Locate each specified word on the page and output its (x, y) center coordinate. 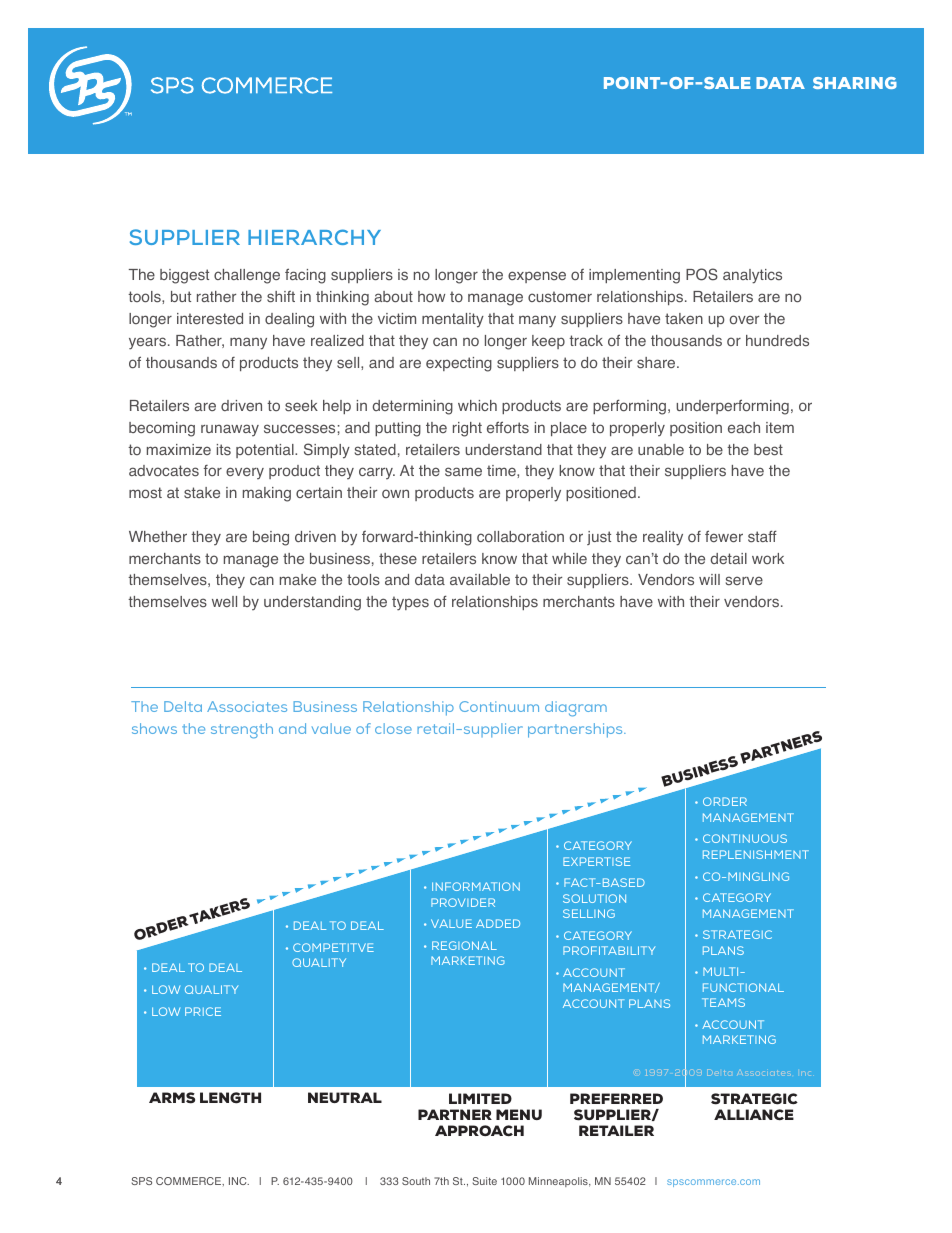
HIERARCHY (314, 237)
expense (537, 277)
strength (242, 731)
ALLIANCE (754, 1115)
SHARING (855, 83)
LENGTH (230, 1098)
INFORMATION (476, 886)
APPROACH (479, 1131)
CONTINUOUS (745, 838)
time (502, 470)
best (768, 450)
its (224, 450)
